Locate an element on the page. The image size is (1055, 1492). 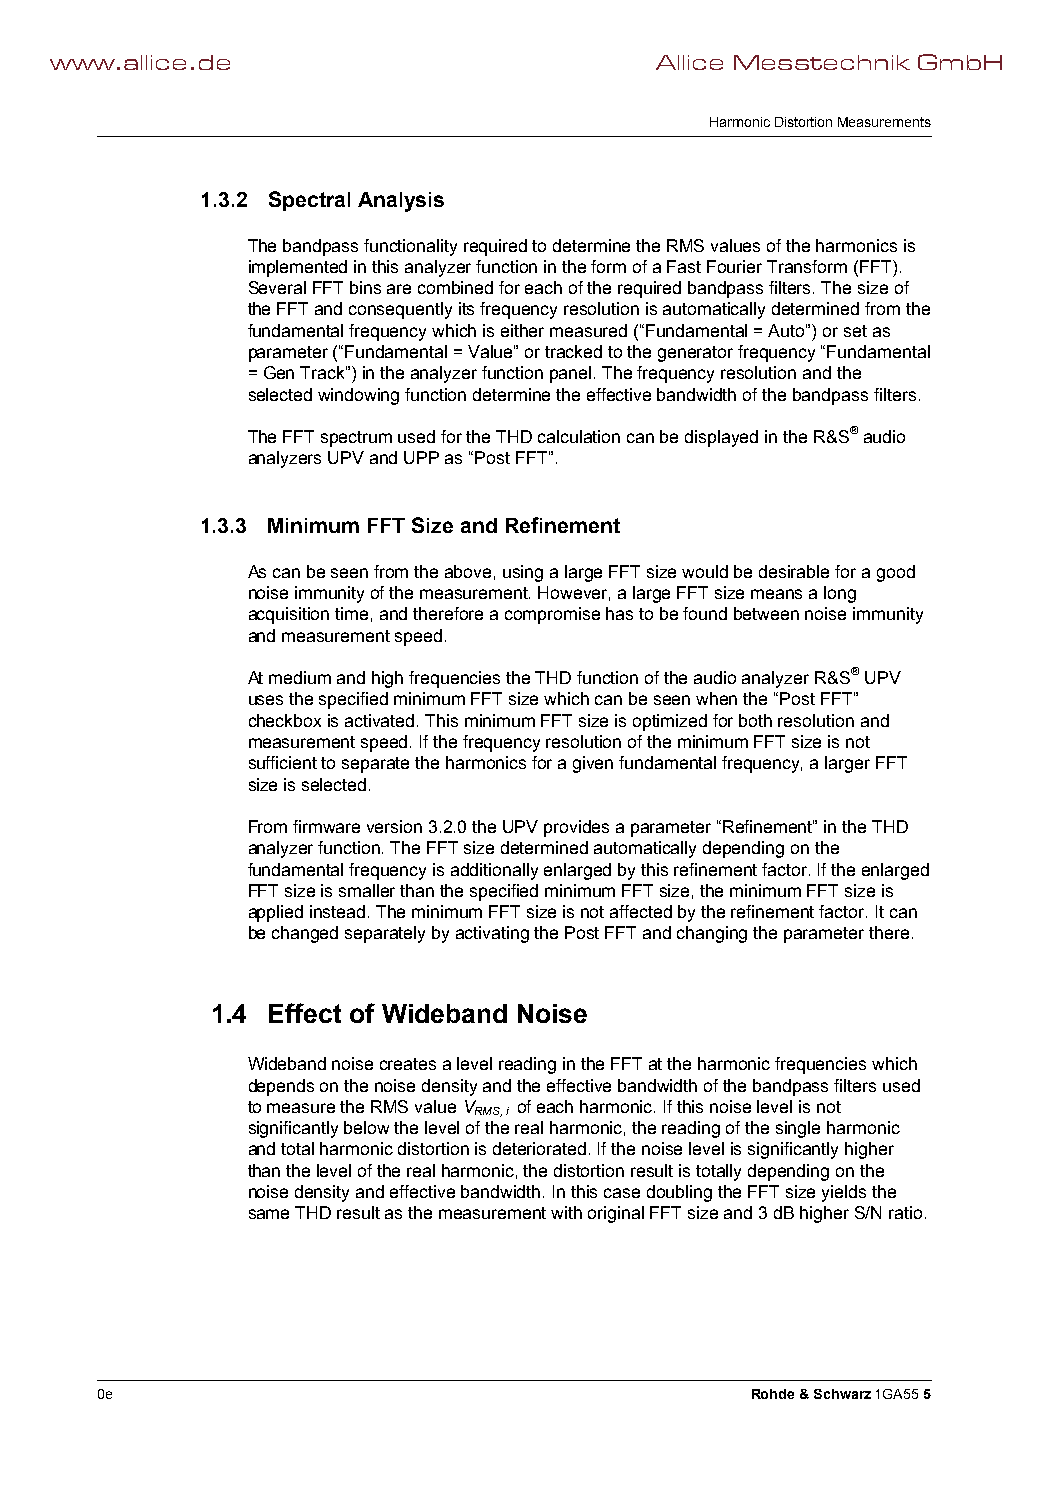
Fourier is located at coordinates (734, 266).
